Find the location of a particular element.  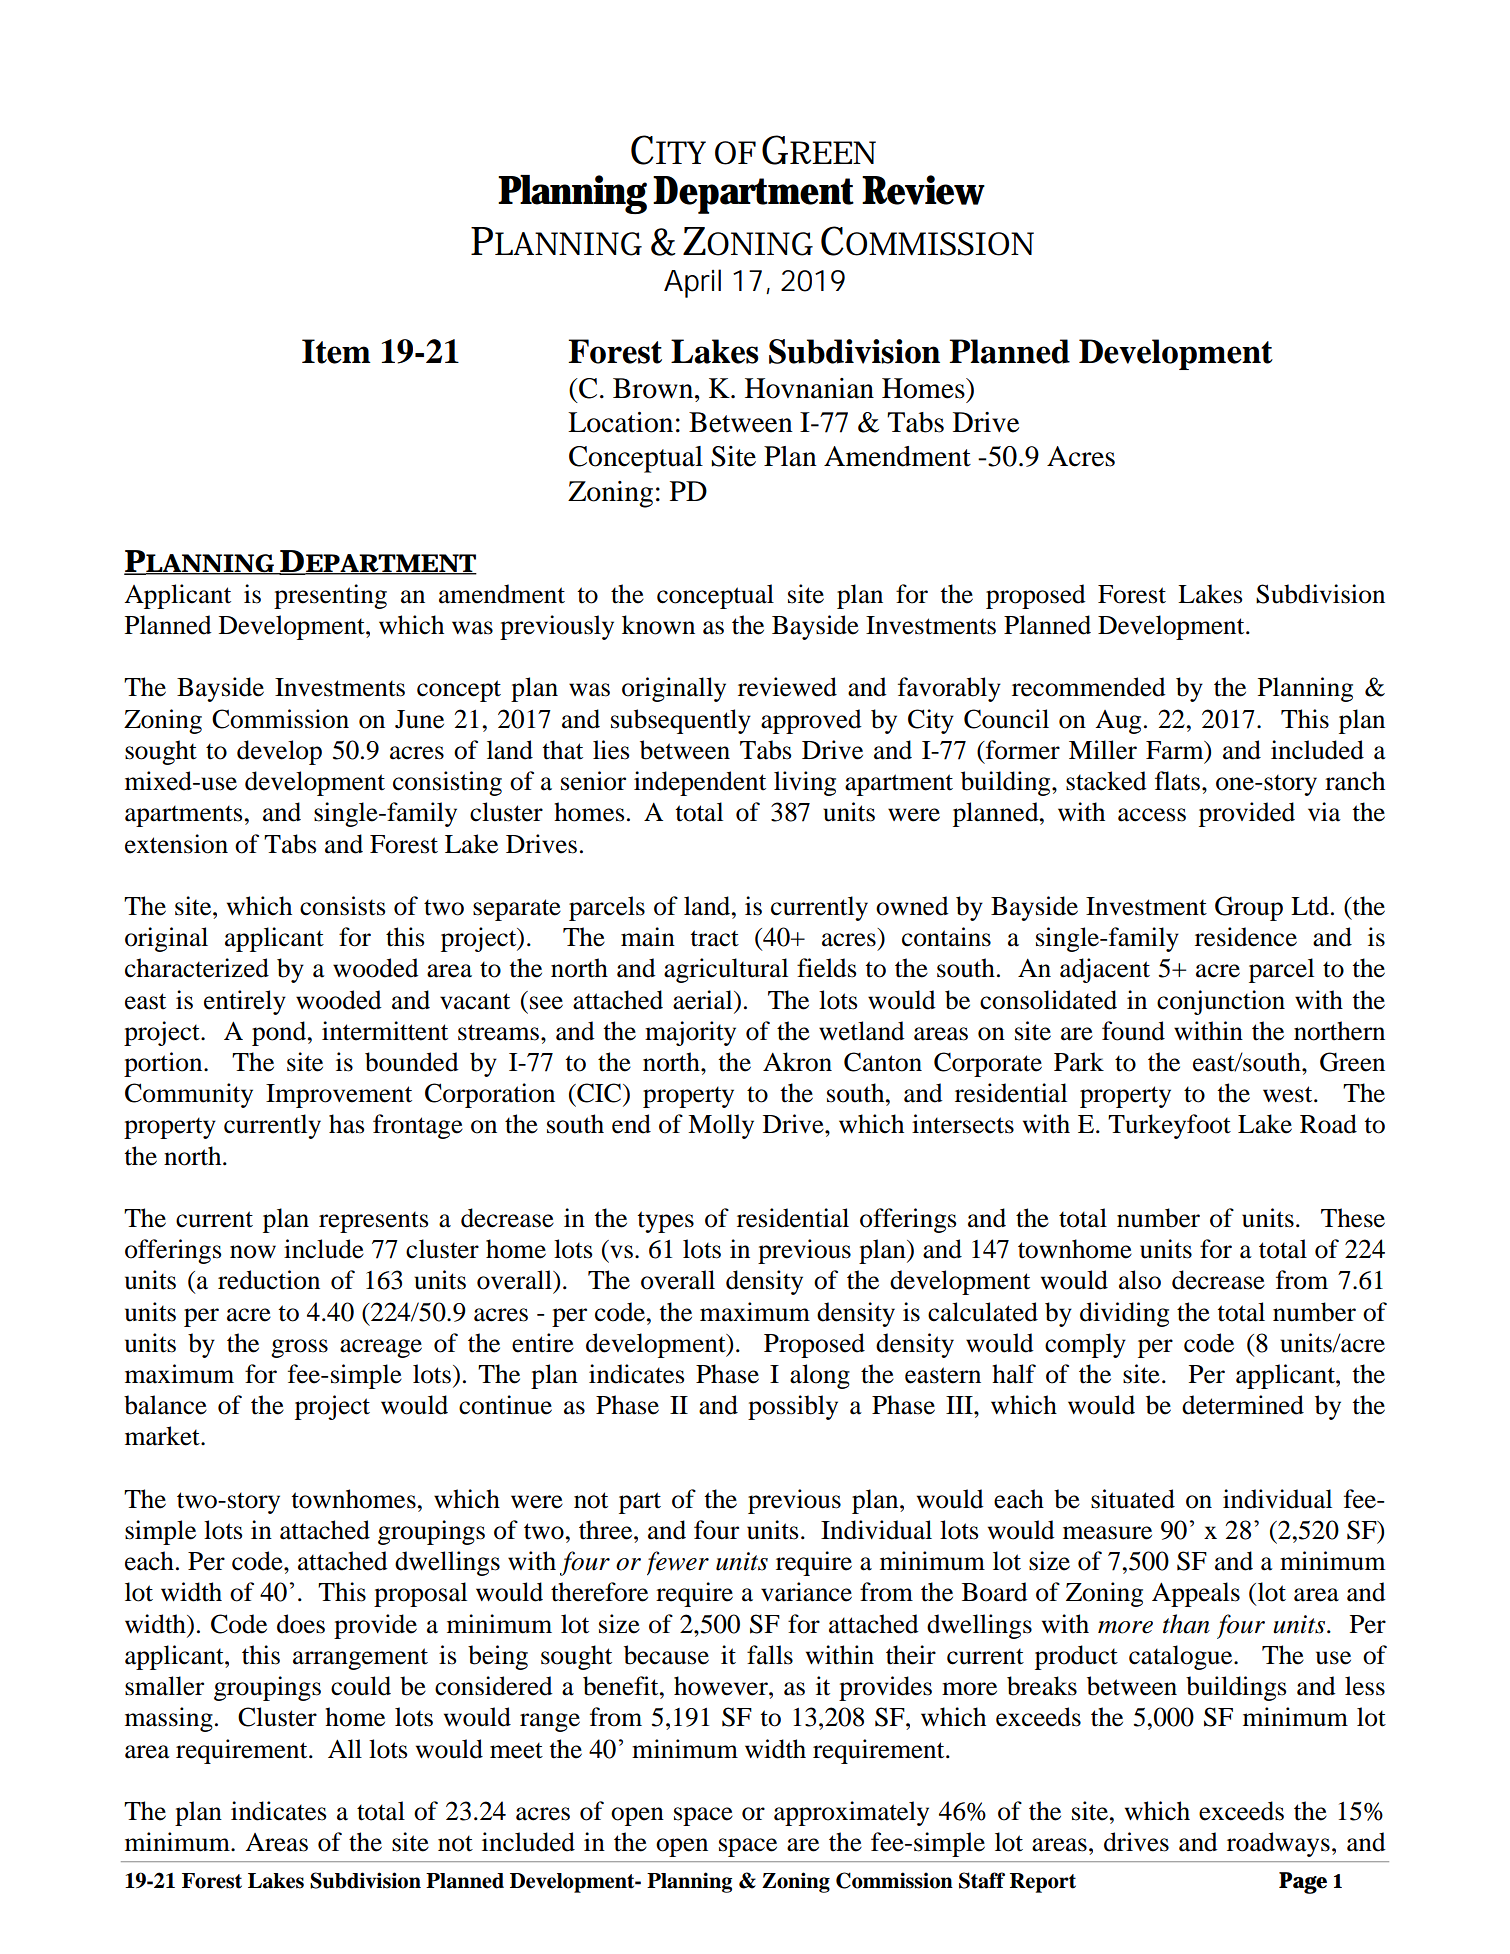

massing is located at coordinates (169, 1719).
